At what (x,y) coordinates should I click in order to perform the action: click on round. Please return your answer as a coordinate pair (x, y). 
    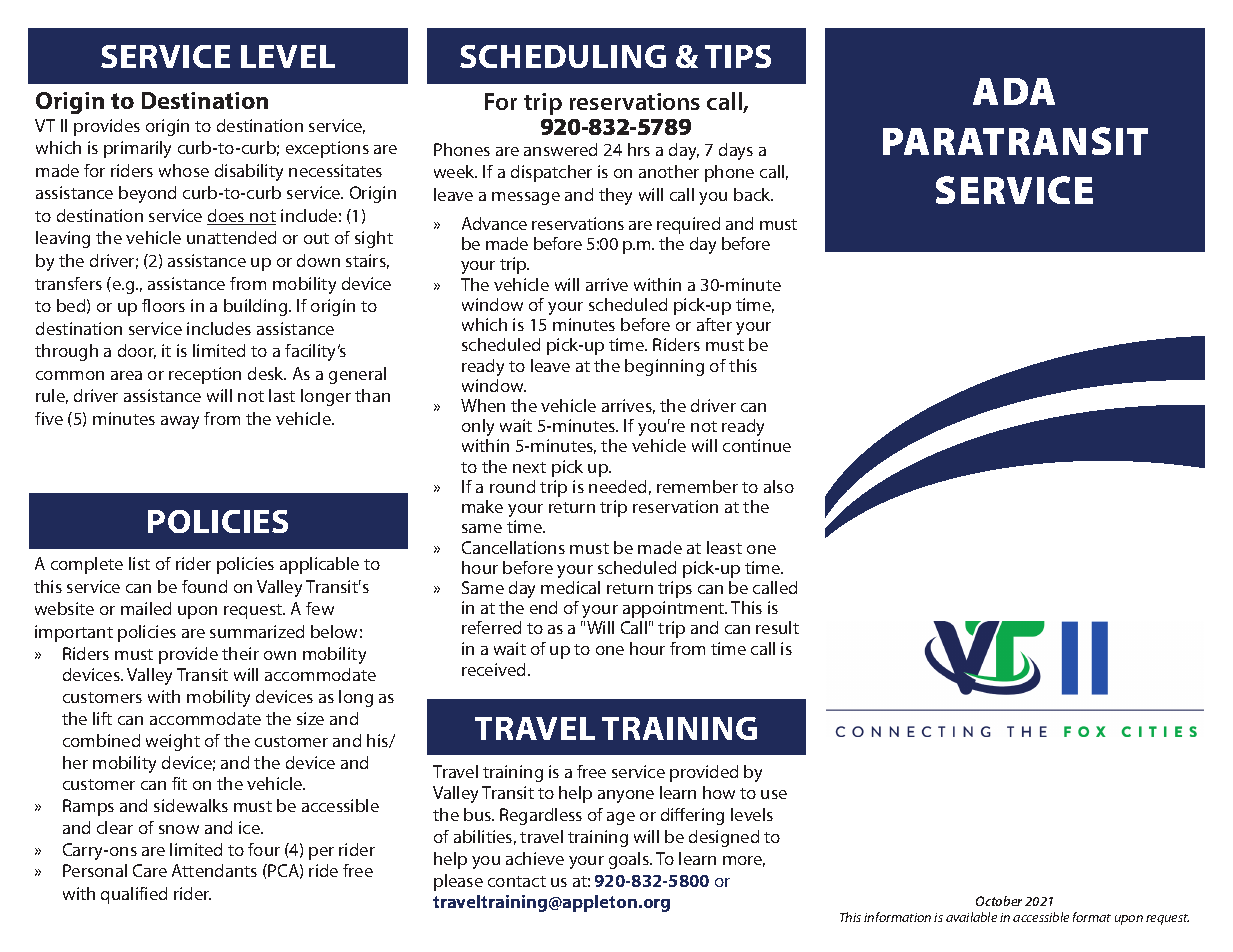
    Looking at the image, I should click on (512, 486).
